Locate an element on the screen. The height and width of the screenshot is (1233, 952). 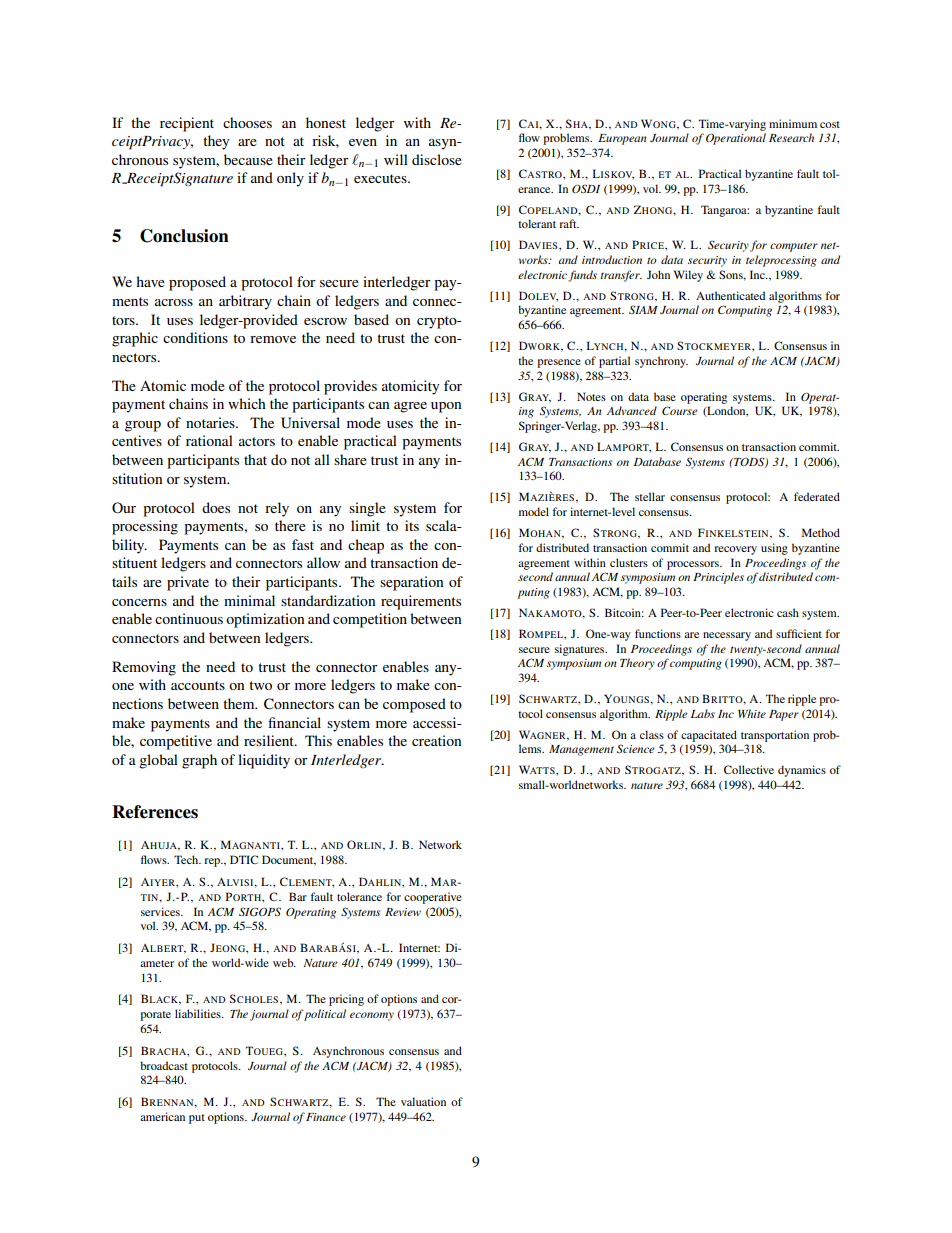
broadcast is located at coordinates (164, 1065).
